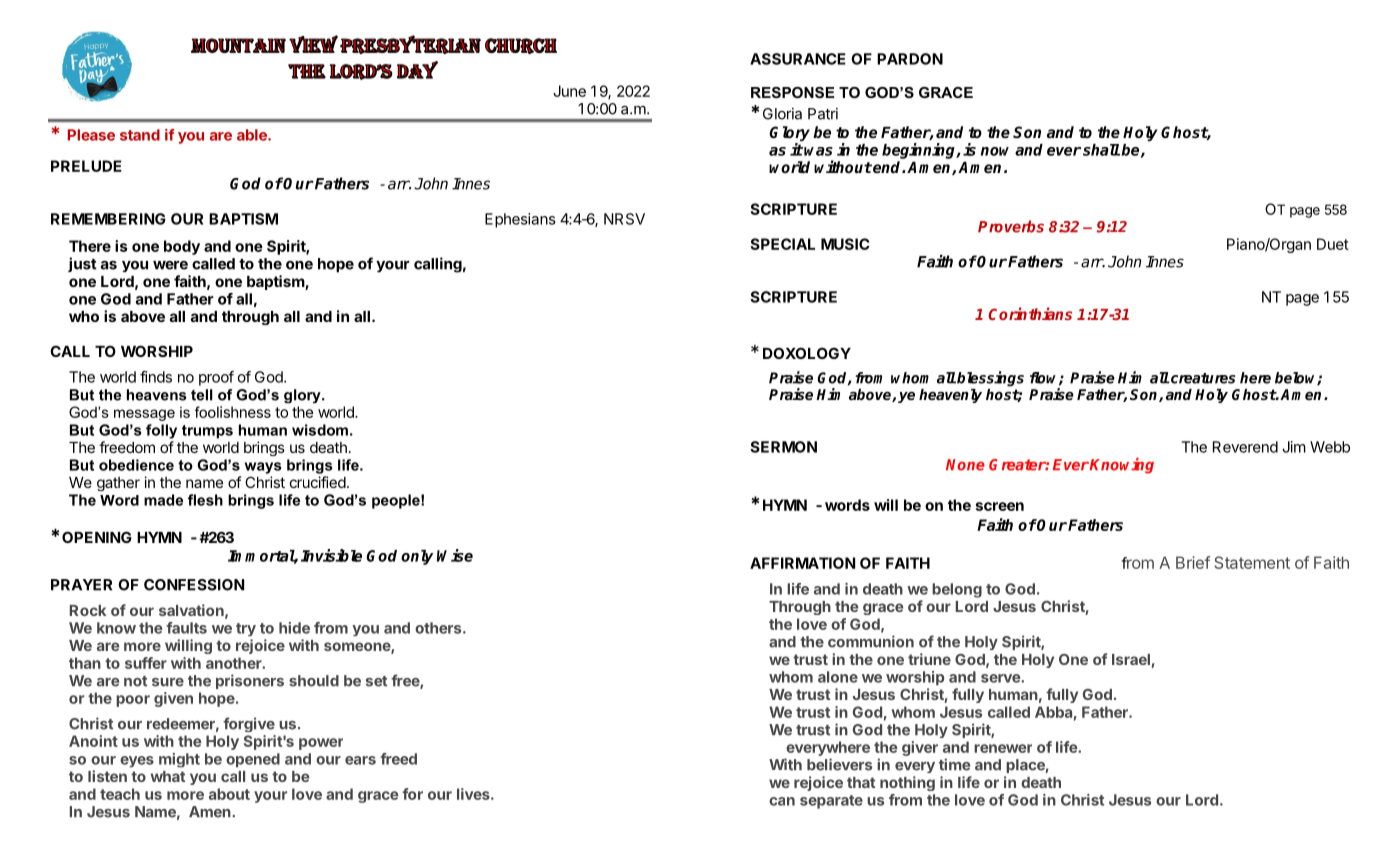  What do you see at coordinates (253, 135) in the screenshot?
I see `able` at bounding box center [253, 135].
